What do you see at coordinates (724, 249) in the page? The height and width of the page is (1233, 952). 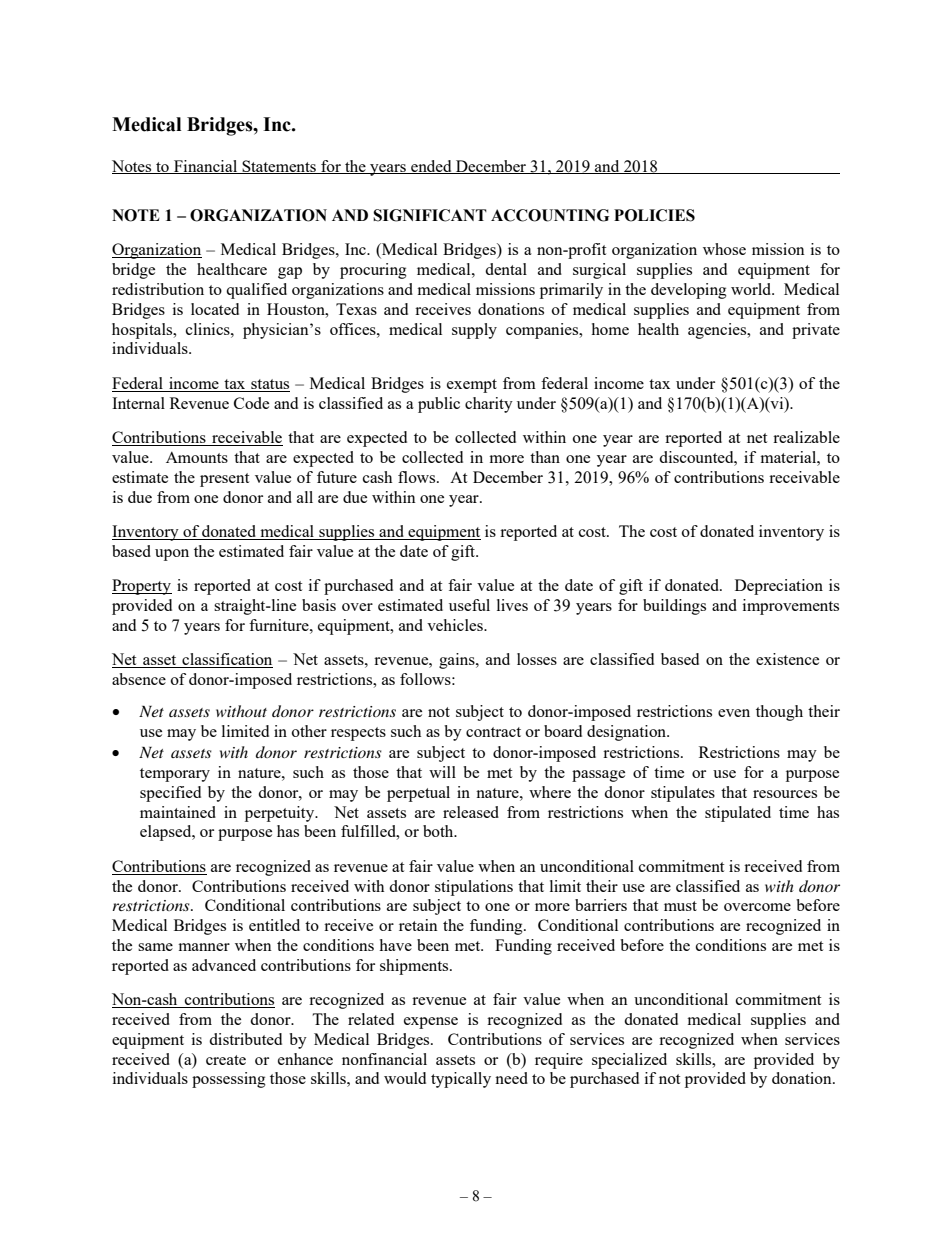 I see `whose` at bounding box center [724, 249].
